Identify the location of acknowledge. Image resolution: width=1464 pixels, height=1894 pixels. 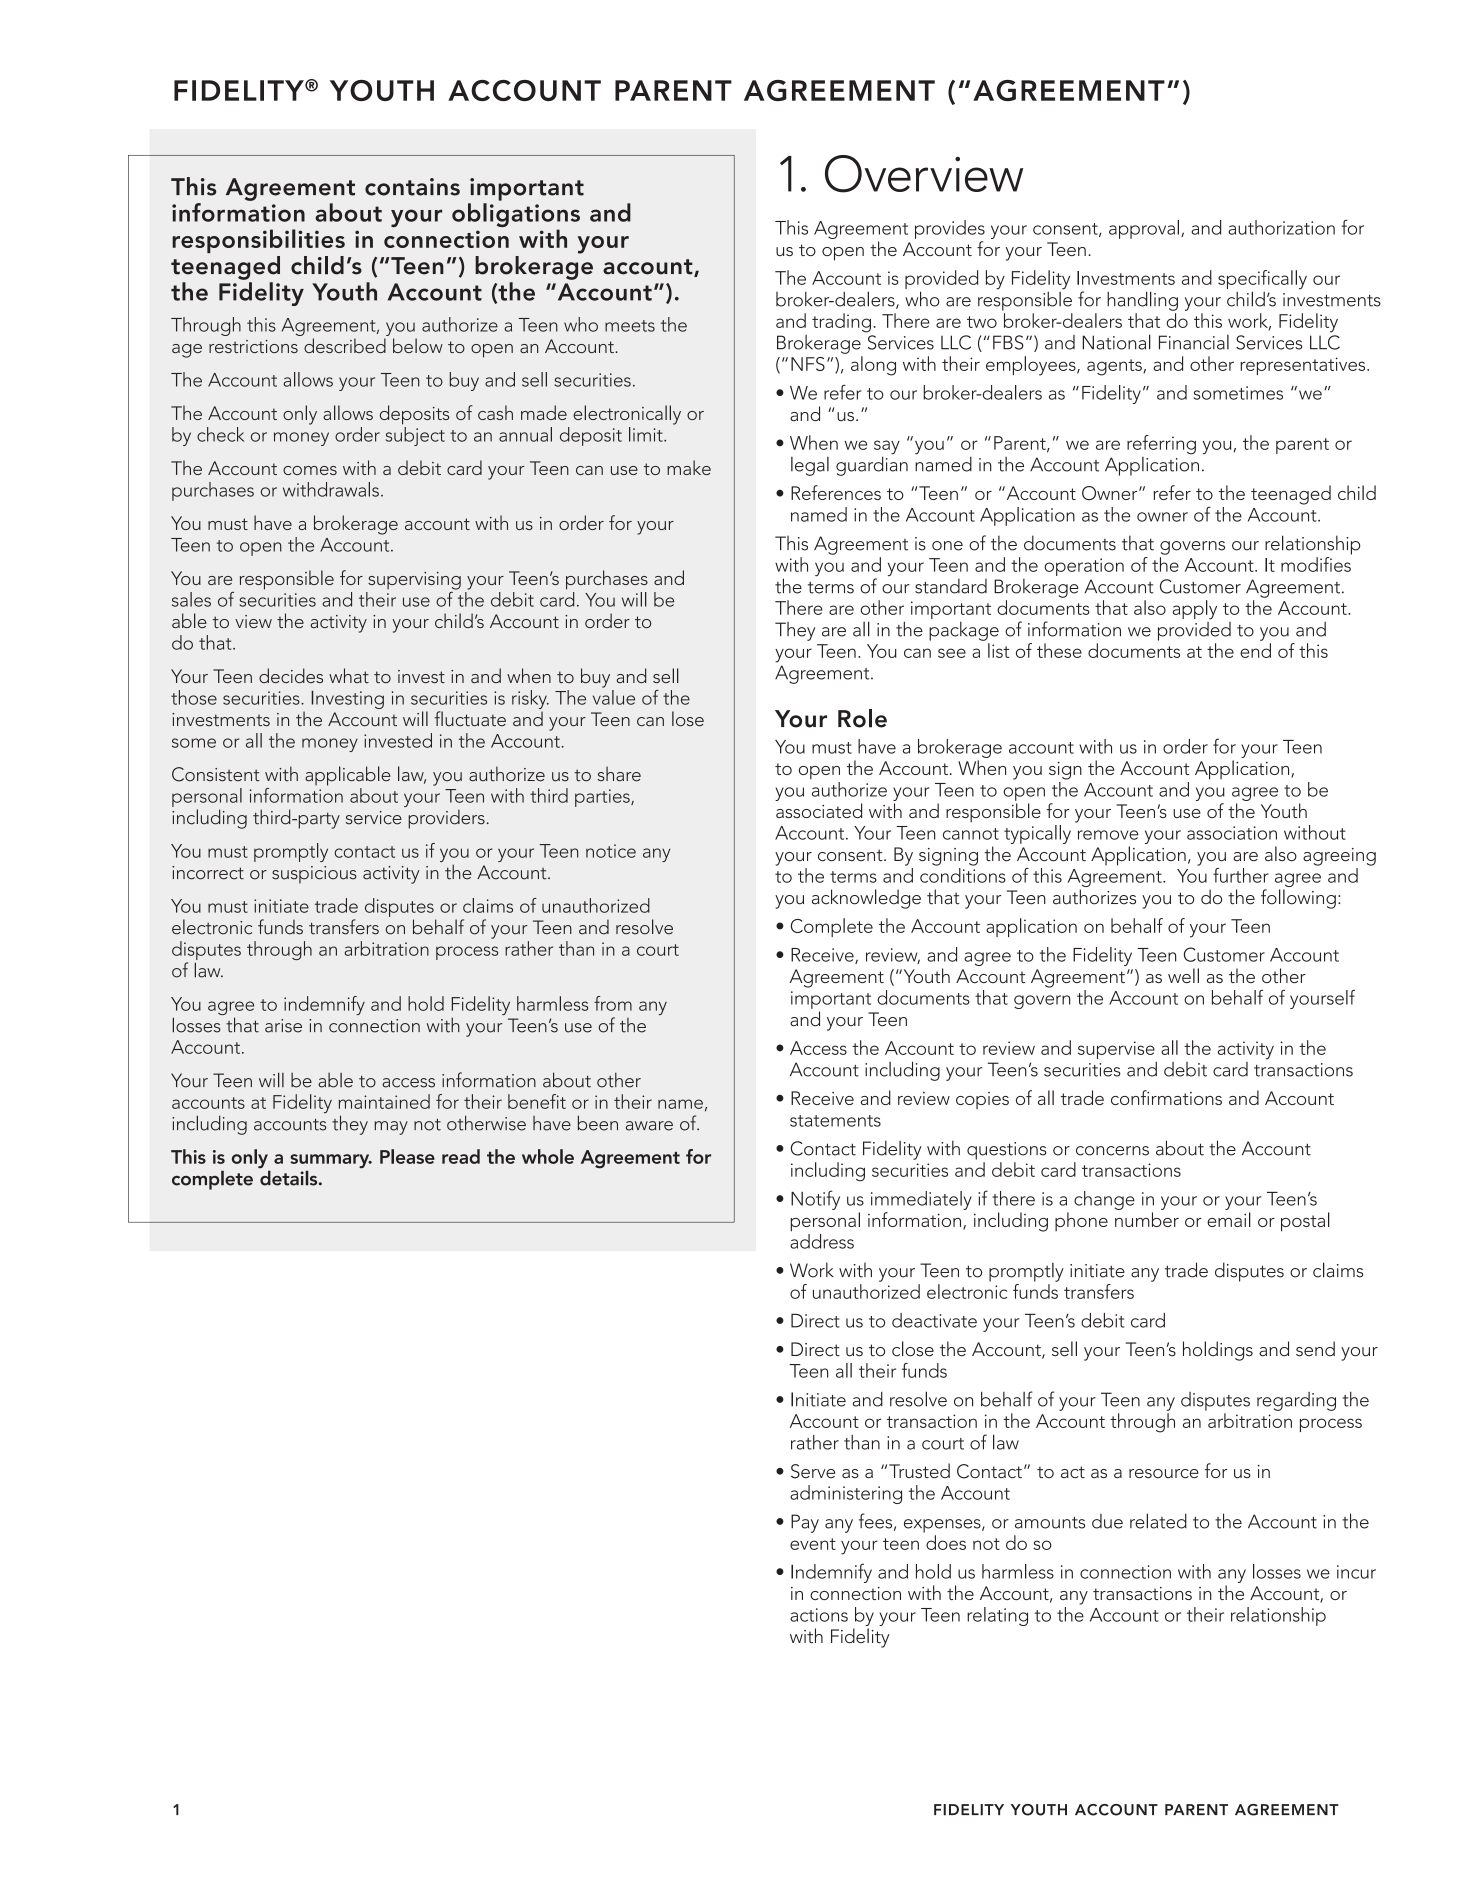
(866, 899).
